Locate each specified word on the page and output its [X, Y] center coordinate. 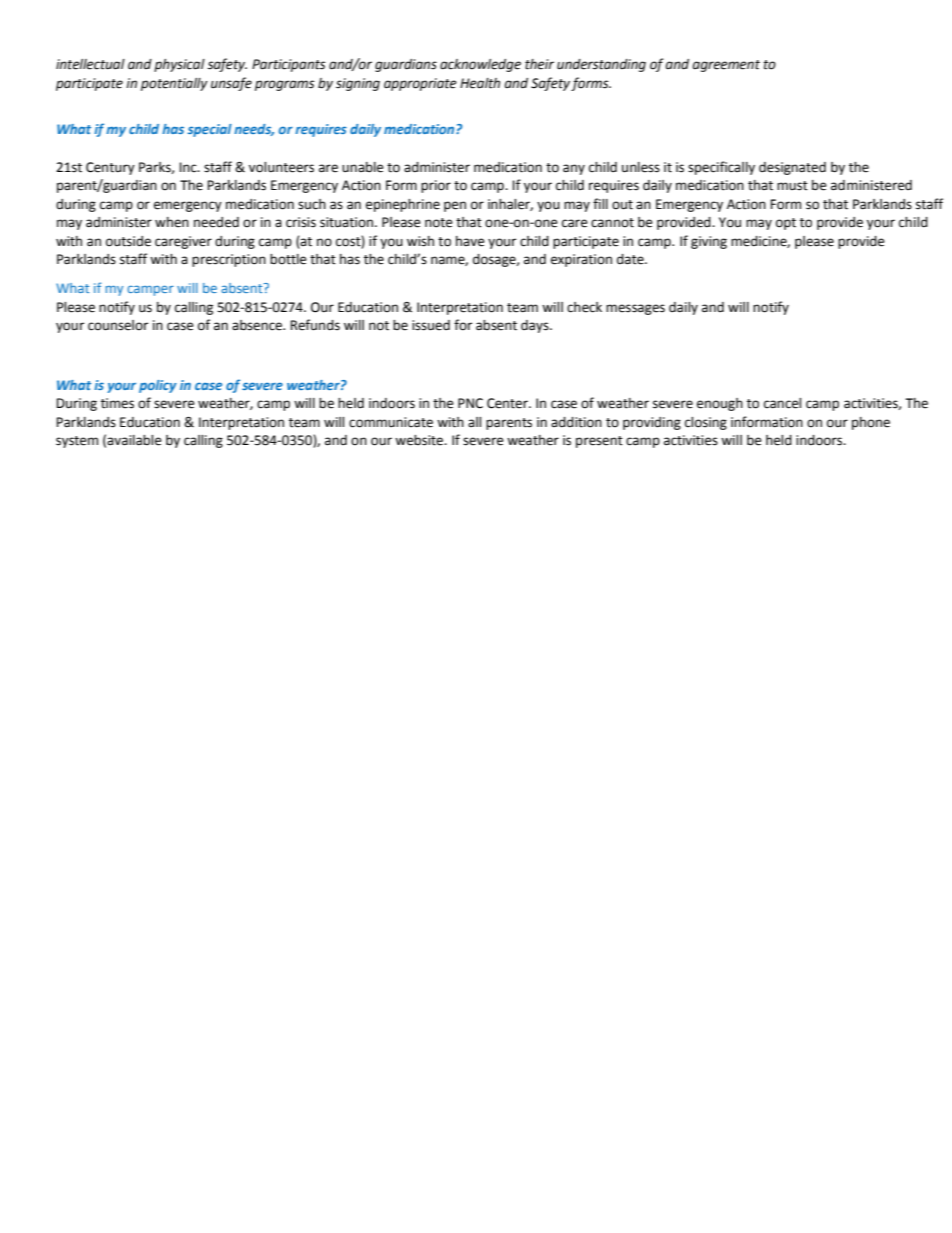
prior [436, 186]
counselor [118, 325]
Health [480, 83]
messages [635, 309]
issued [431, 325]
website [420, 440]
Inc [189, 167]
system [77, 442]
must [792, 186]
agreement [726, 66]
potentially [174, 84]
